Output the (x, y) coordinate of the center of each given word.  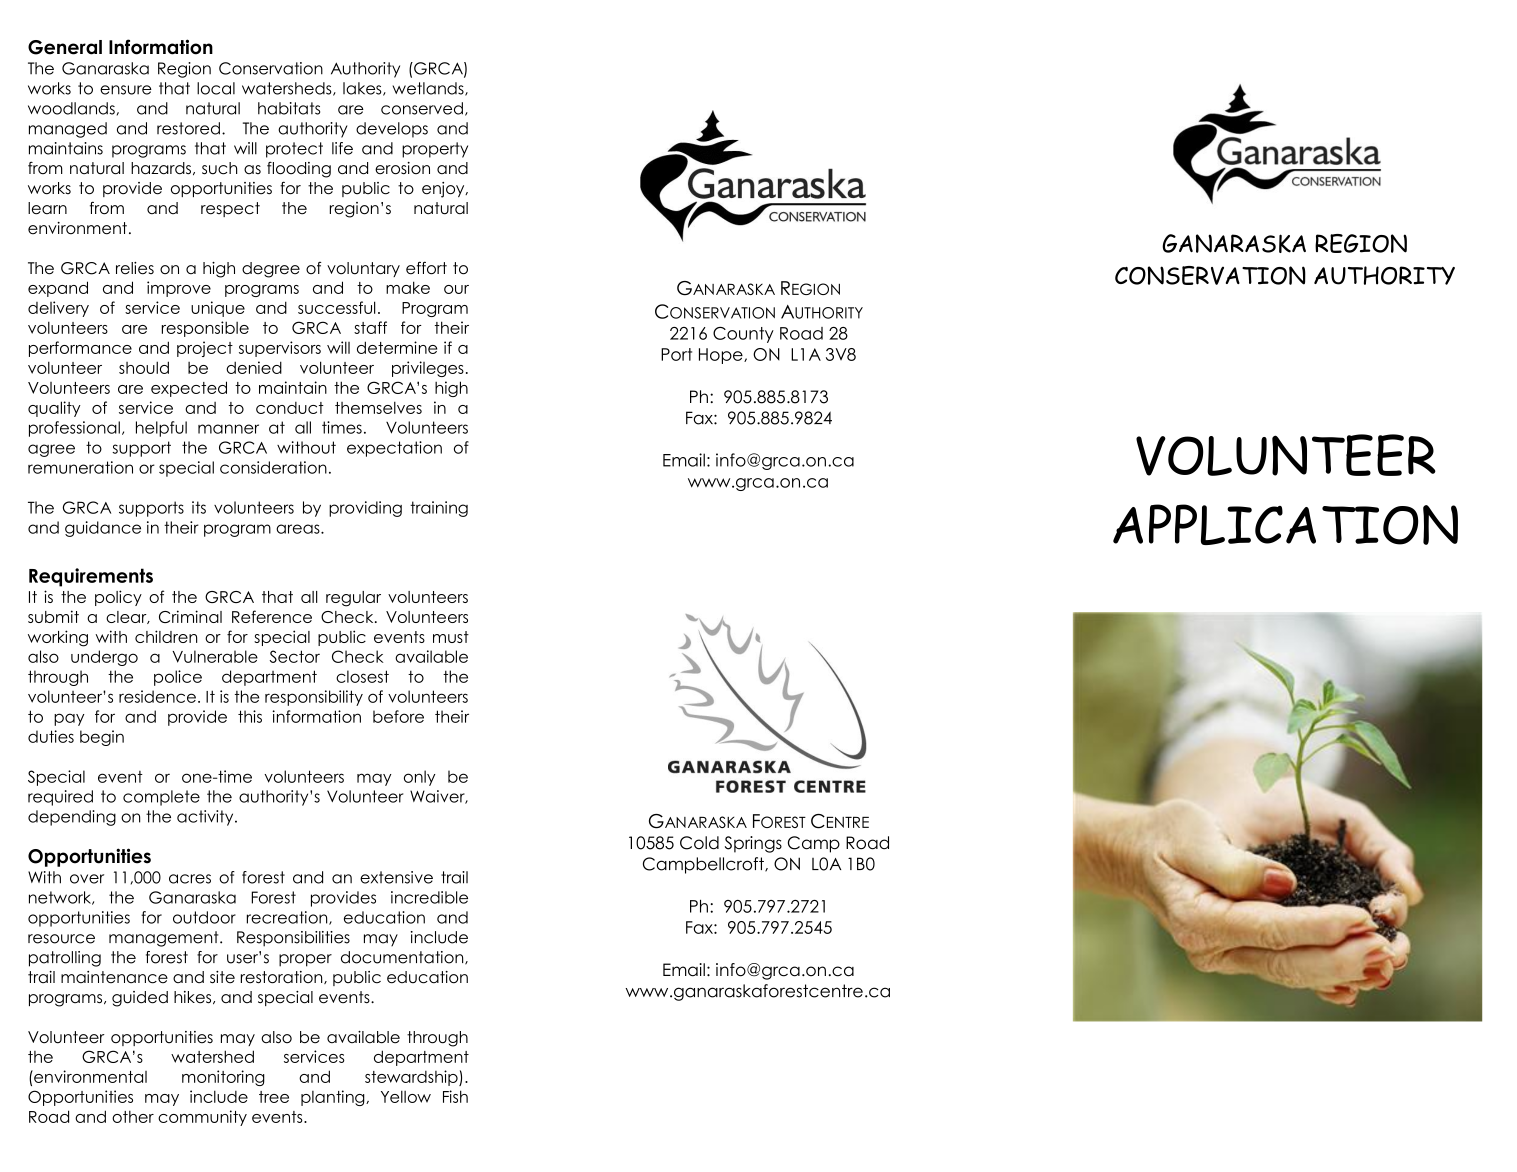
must (451, 637)
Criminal (190, 616)
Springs (753, 844)
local (216, 88)
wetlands (429, 89)
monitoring (223, 1078)
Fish (455, 1096)
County (743, 335)
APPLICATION (1285, 524)
